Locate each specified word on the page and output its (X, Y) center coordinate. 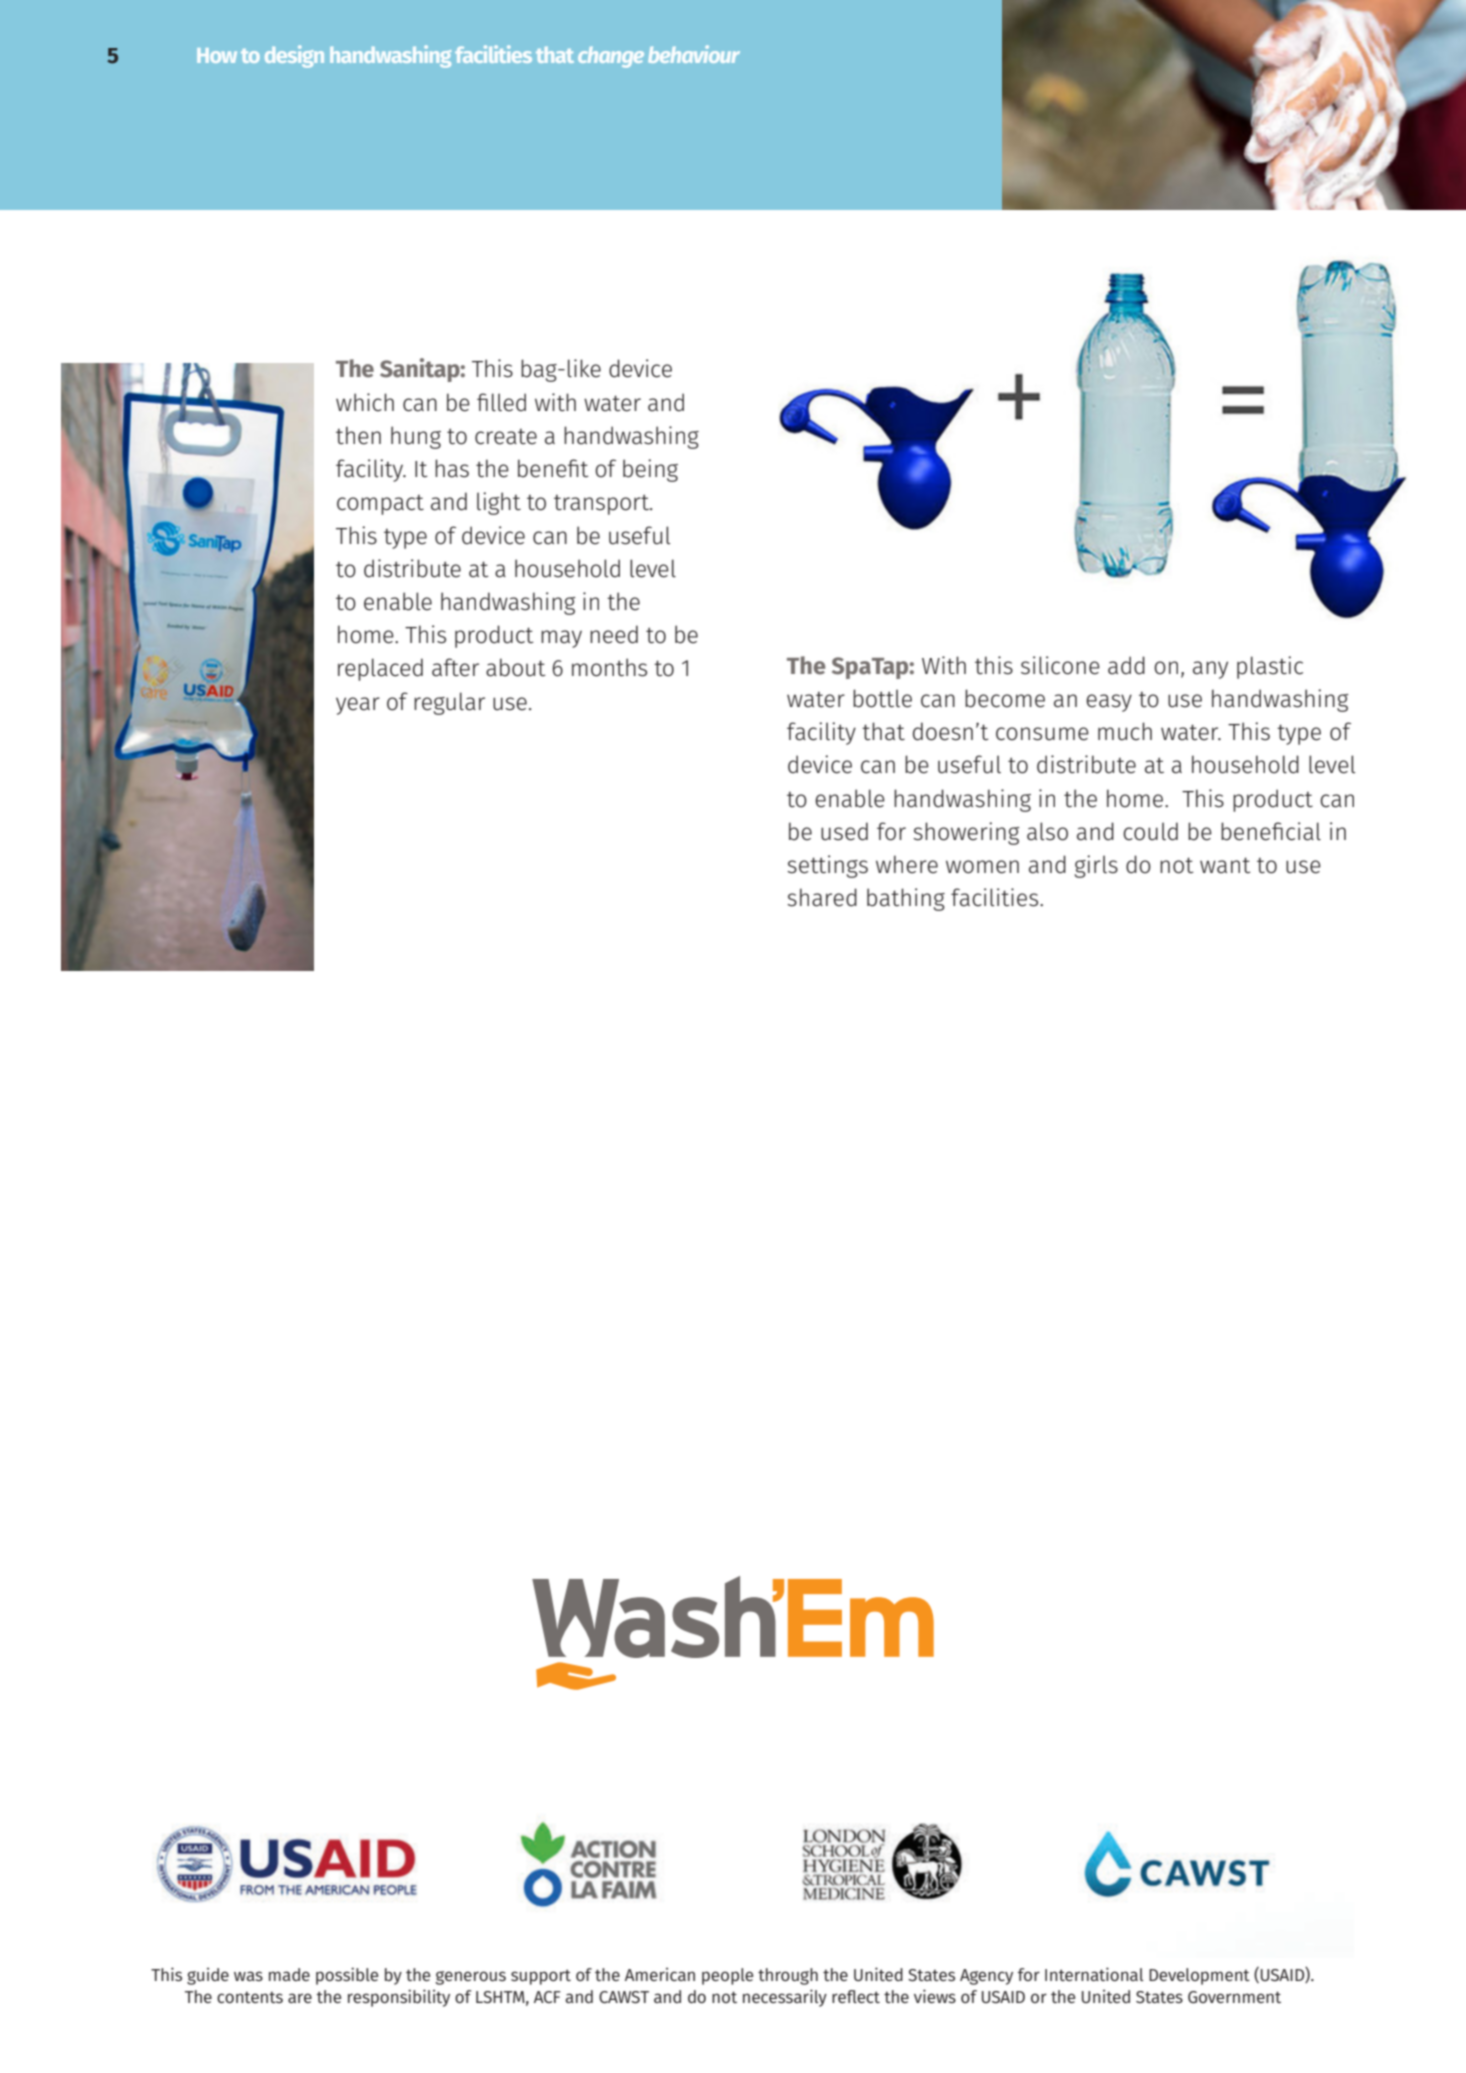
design (294, 56)
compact (380, 505)
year (358, 706)
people (727, 1976)
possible (347, 1976)
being (650, 470)
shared (822, 897)
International (1094, 1974)
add (1126, 665)
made (289, 1974)
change (611, 57)
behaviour (694, 54)
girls (1096, 866)
